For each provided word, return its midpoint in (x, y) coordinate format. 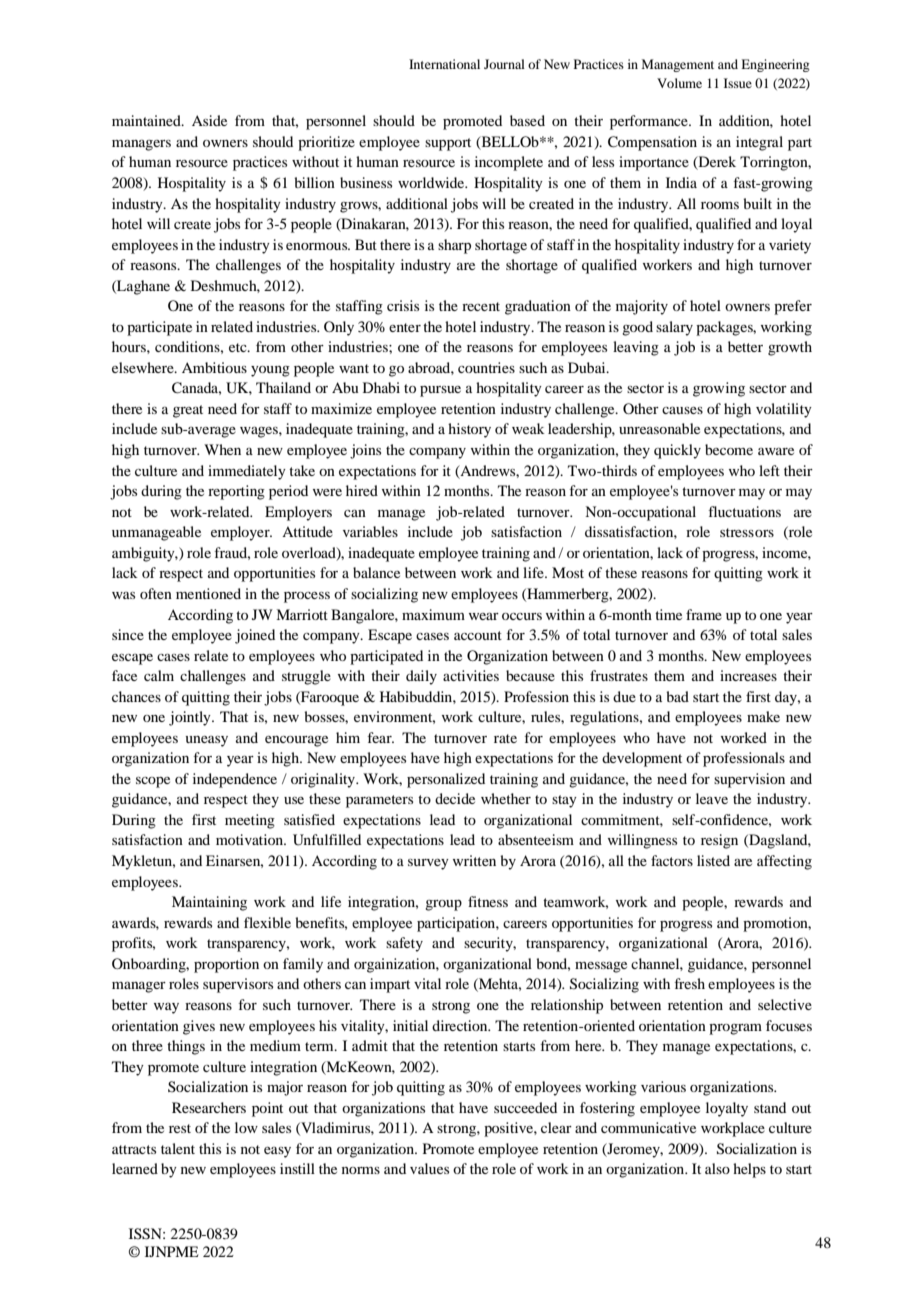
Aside (209, 120)
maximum (433, 614)
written (474, 860)
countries (486, 367)
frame (704, 614)
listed (713, 860)
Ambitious (214, 367)
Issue (738, 83)
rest (180, 1128)
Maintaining (209, 903)
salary (674, 328)
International (444, 64)
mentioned (208, 593)
